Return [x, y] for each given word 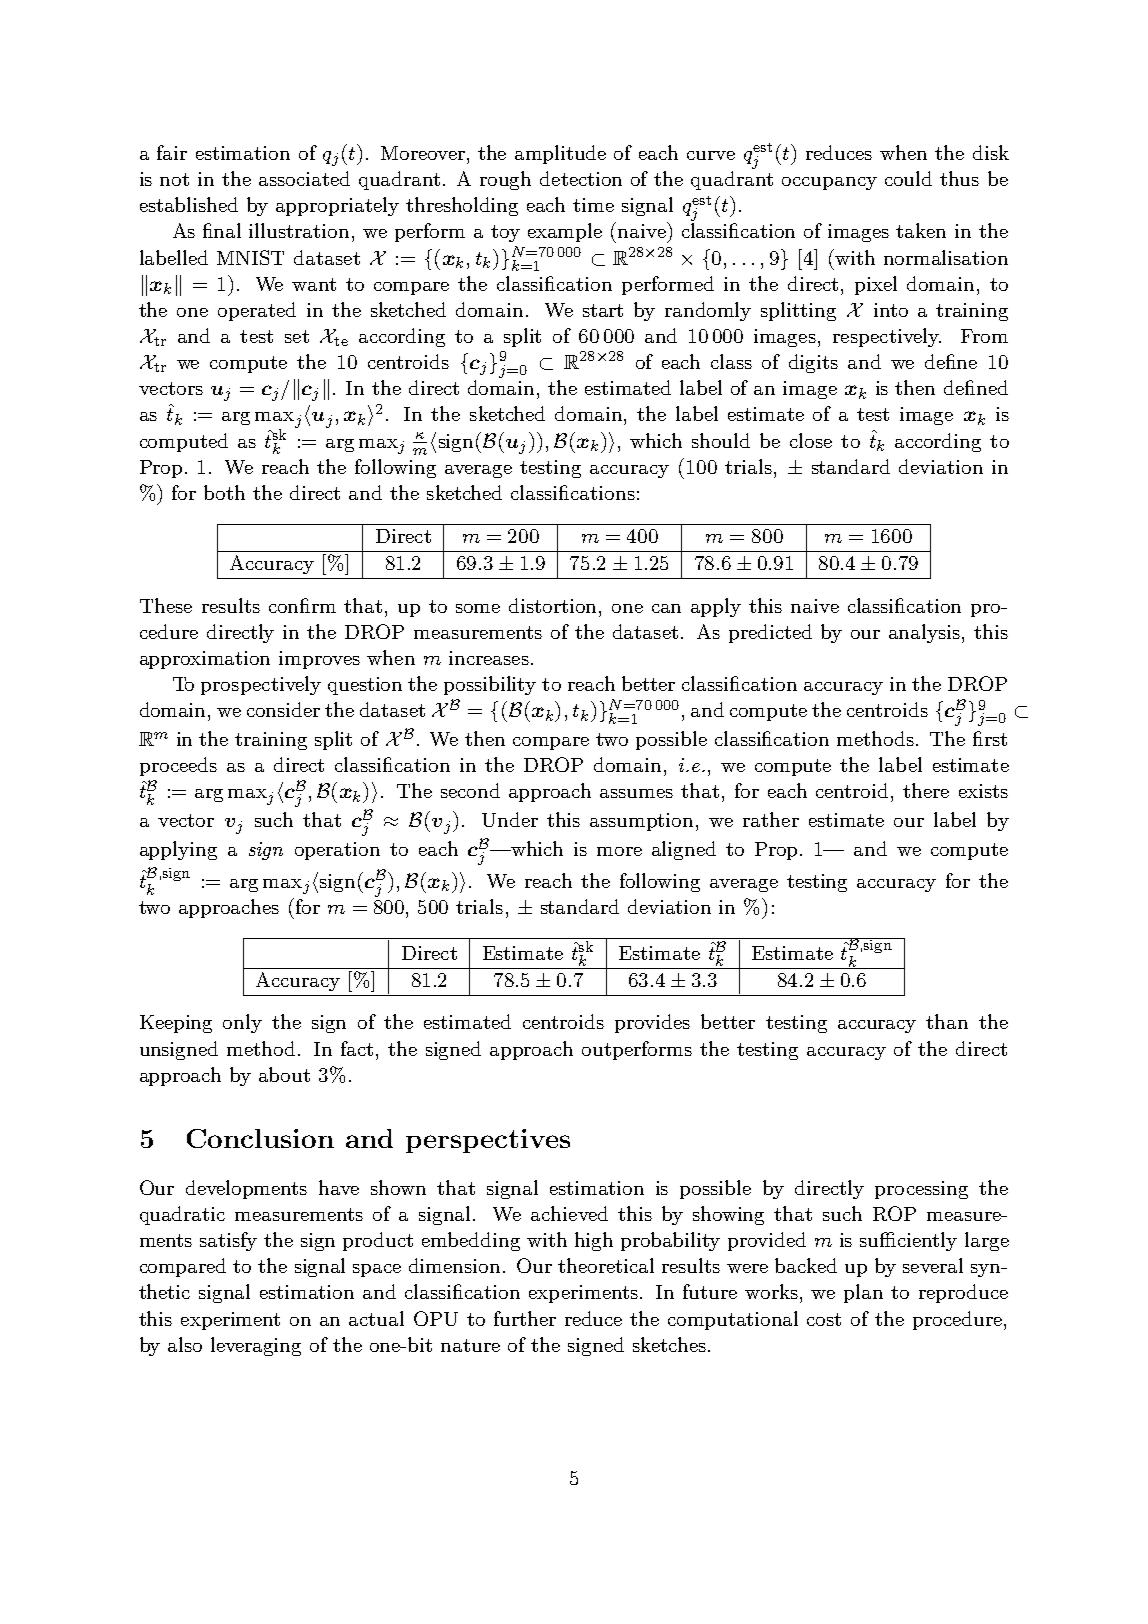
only [242, 1023]
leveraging [256, 1346]
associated [304, 178]
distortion [554, 605]
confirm [302, 605]
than [947, 1021]
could [908, 178]
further [525, 1318]
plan [863, 1293]
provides [652, 1023]
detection [581, 178]
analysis [924, 633]
